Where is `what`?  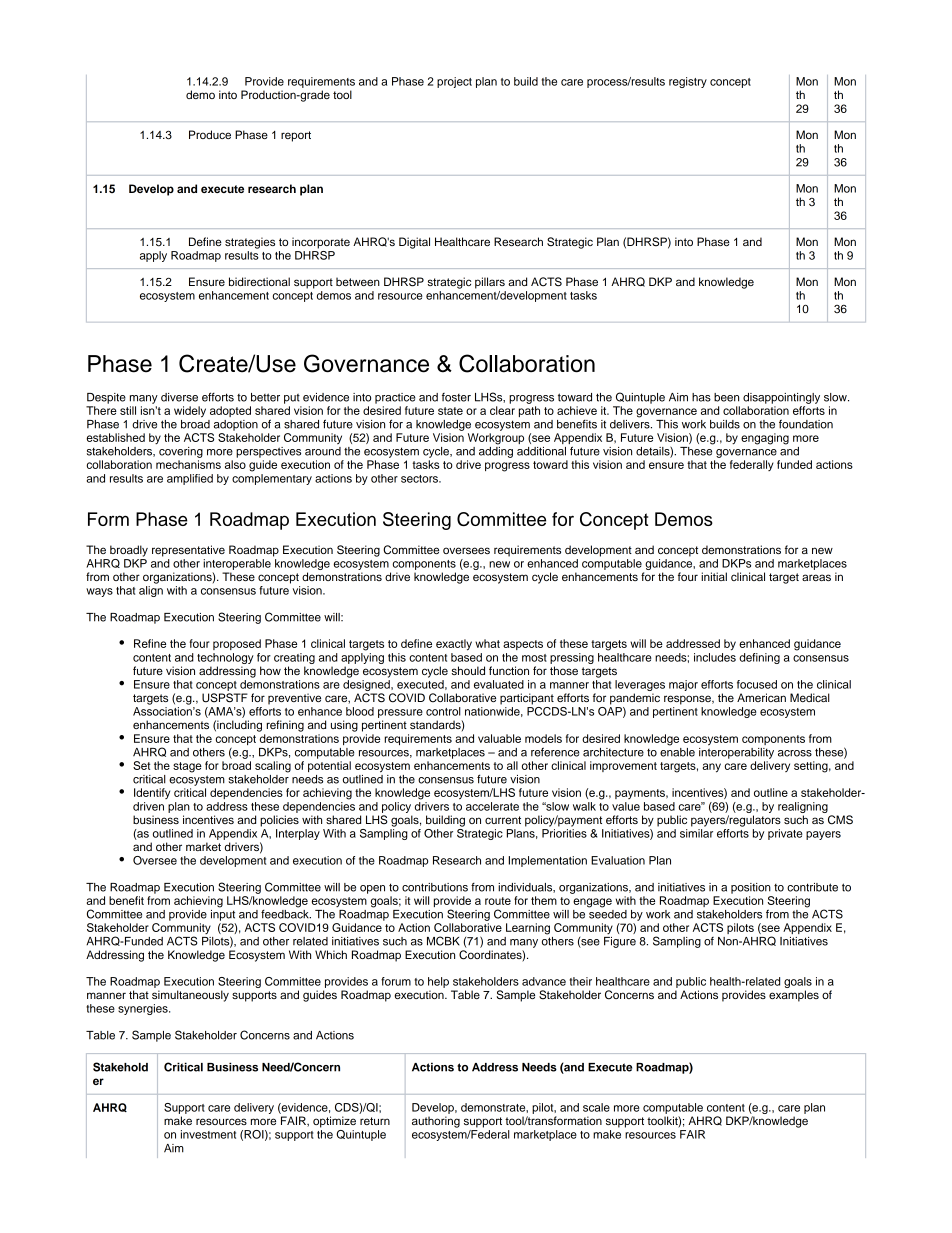
what is located at coordinates (487, 643).
